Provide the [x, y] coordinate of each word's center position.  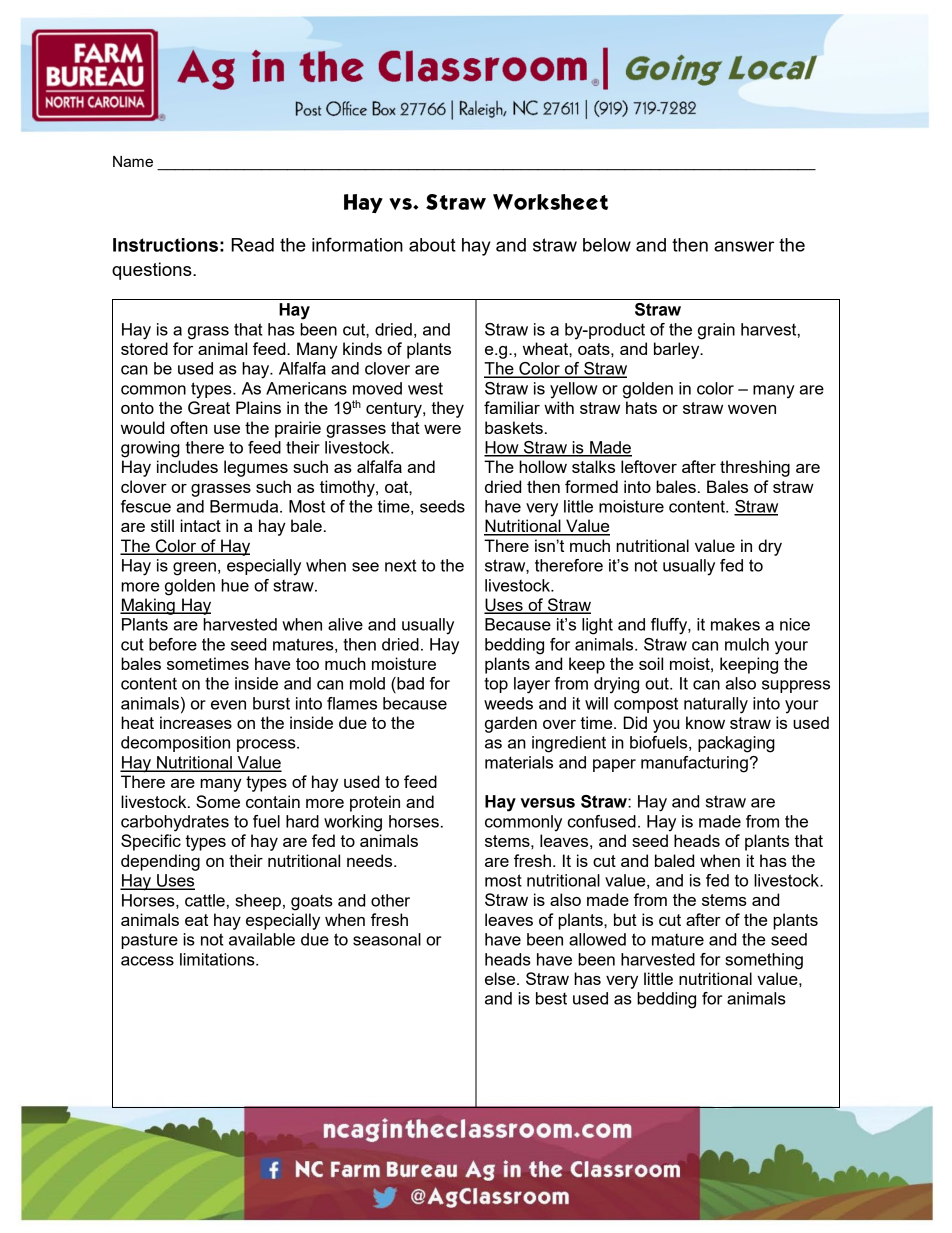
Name [133, 161]
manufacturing [694, 764]
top [496, 685]
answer [744, 246]
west [425, 388]
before [173, 644]
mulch [747, 644]
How [502, 448]
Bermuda [245, 506]
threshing [755, 468]
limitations [218, 959]
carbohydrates [175, 823]
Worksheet [550, 202]
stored [144, 348]
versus [547, 803]
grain [716, 331]
